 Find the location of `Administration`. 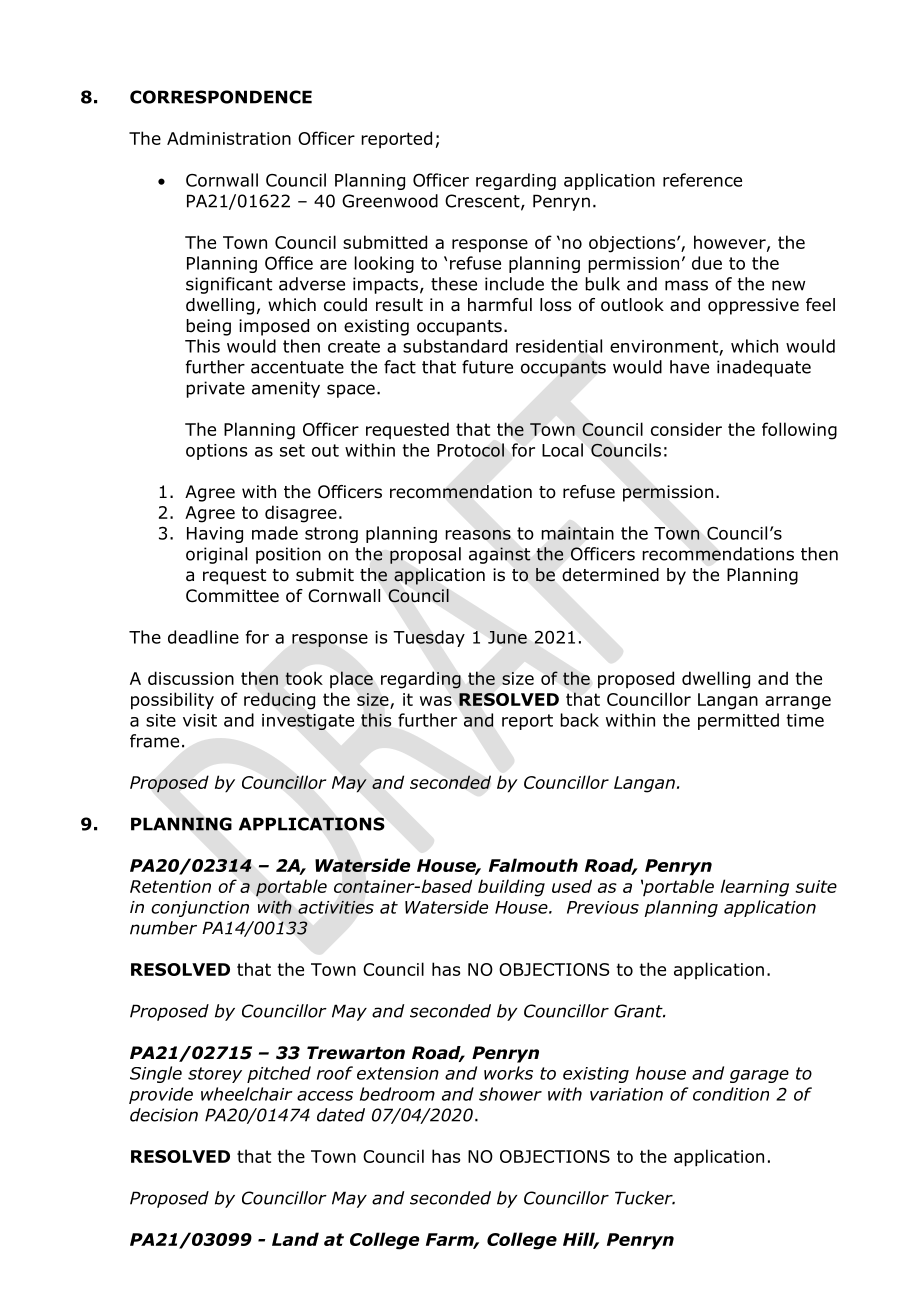

Administration is located at coordinates (229, 138).
